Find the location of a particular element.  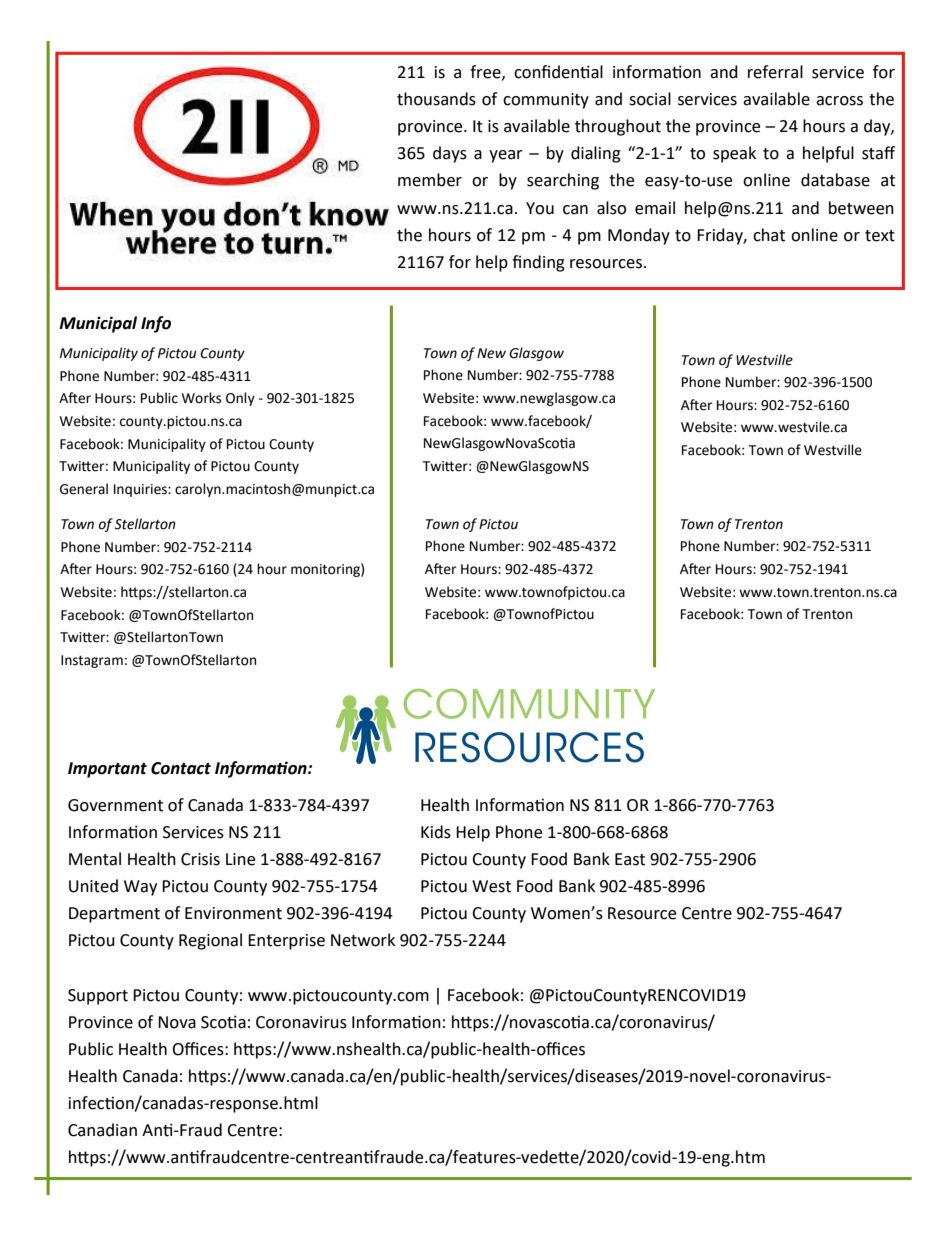

referral is located at coordinates (775, 72).
